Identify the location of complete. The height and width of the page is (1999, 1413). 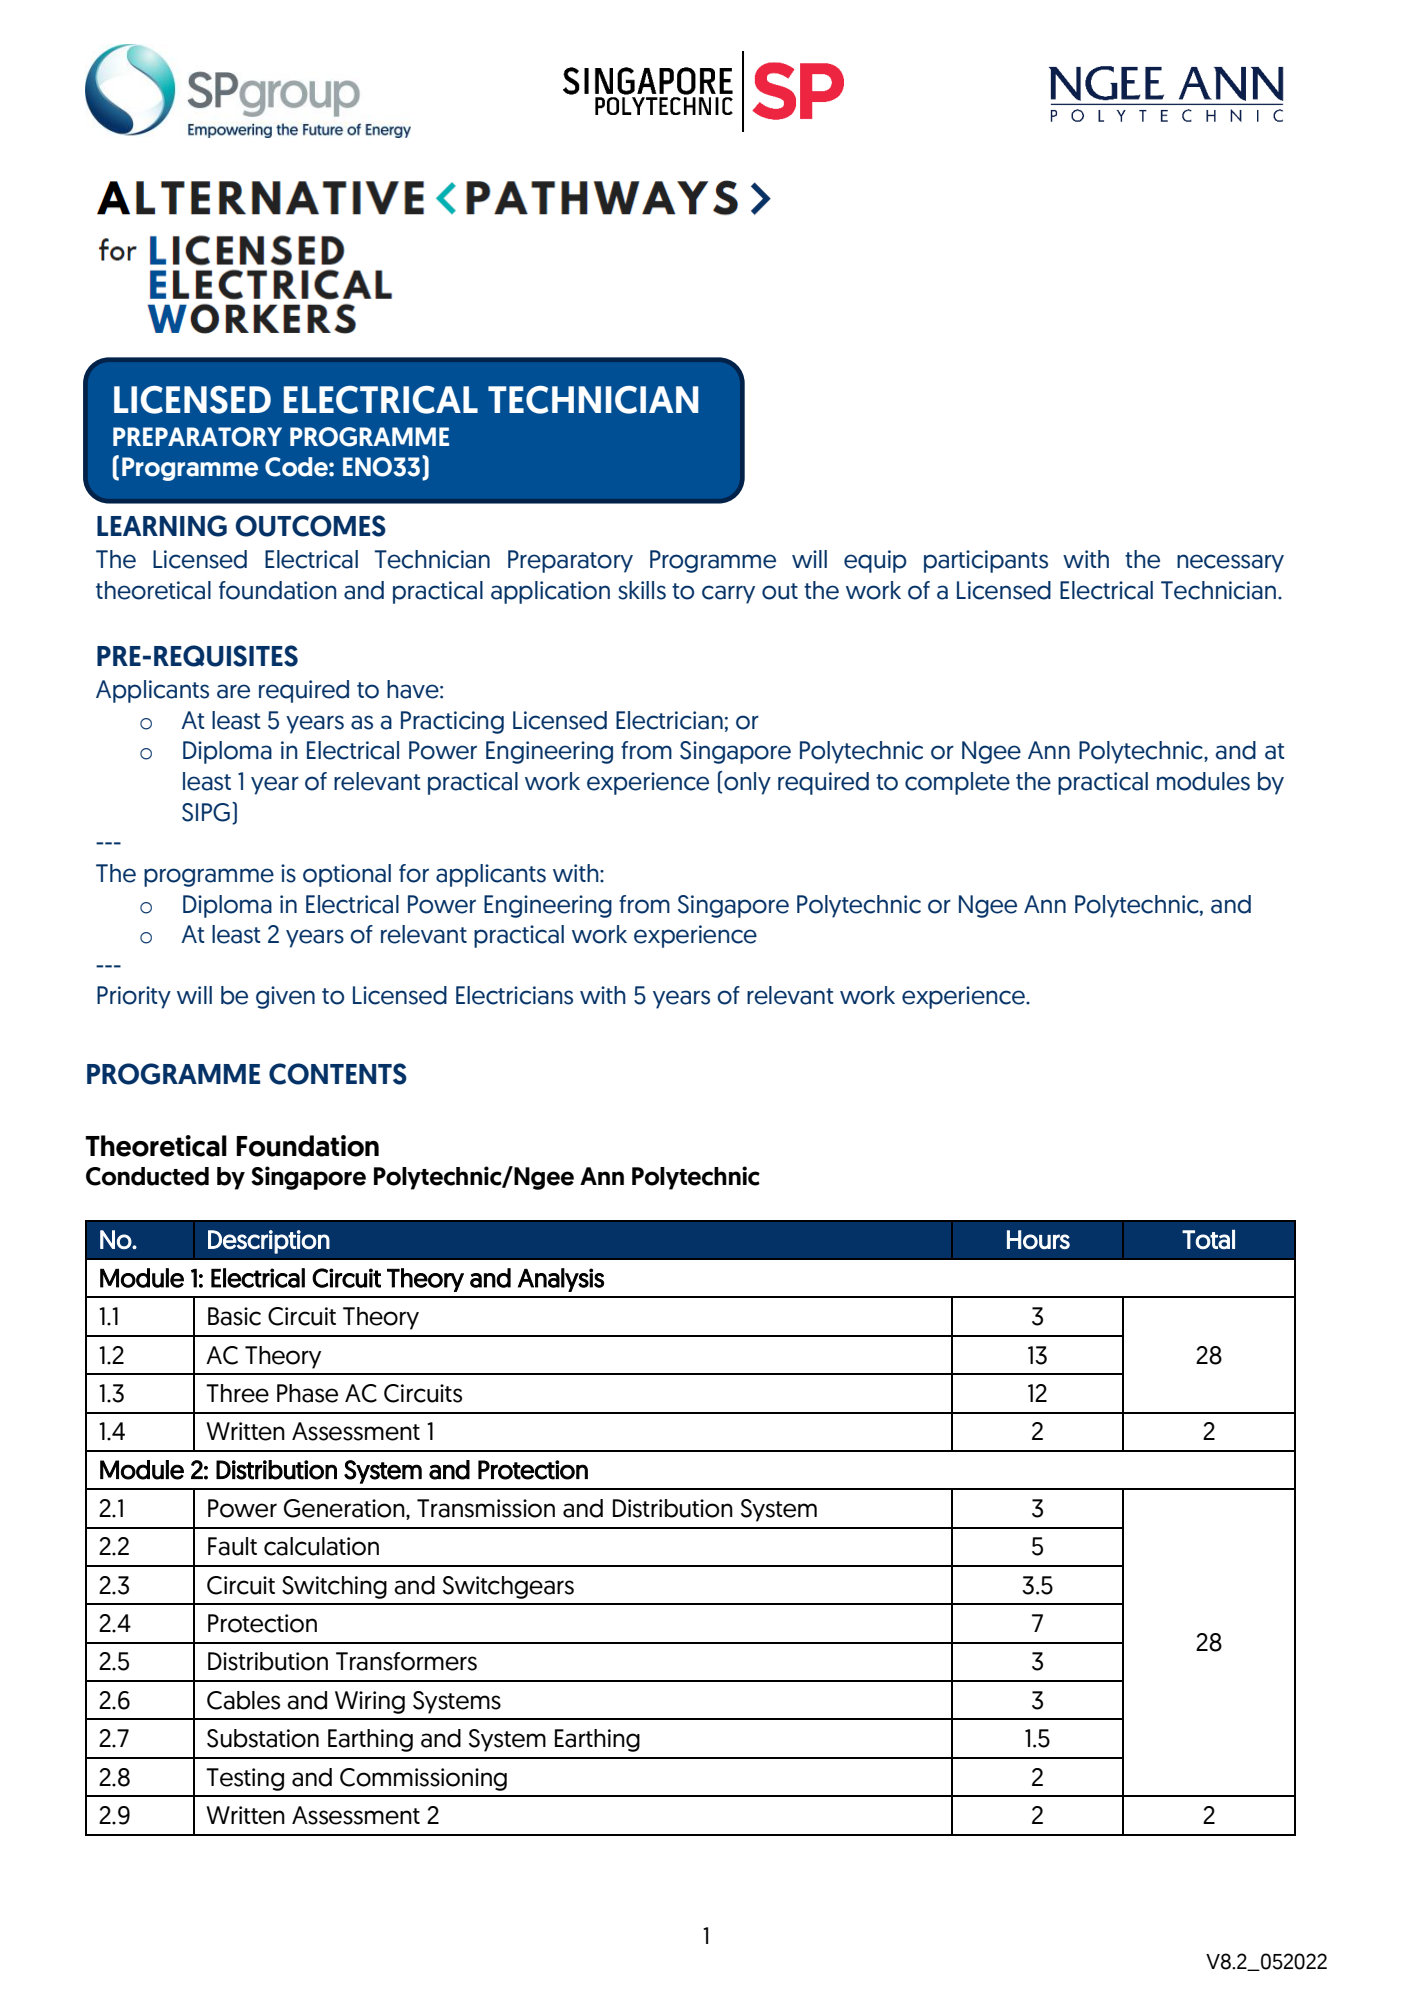
(957, 783).
